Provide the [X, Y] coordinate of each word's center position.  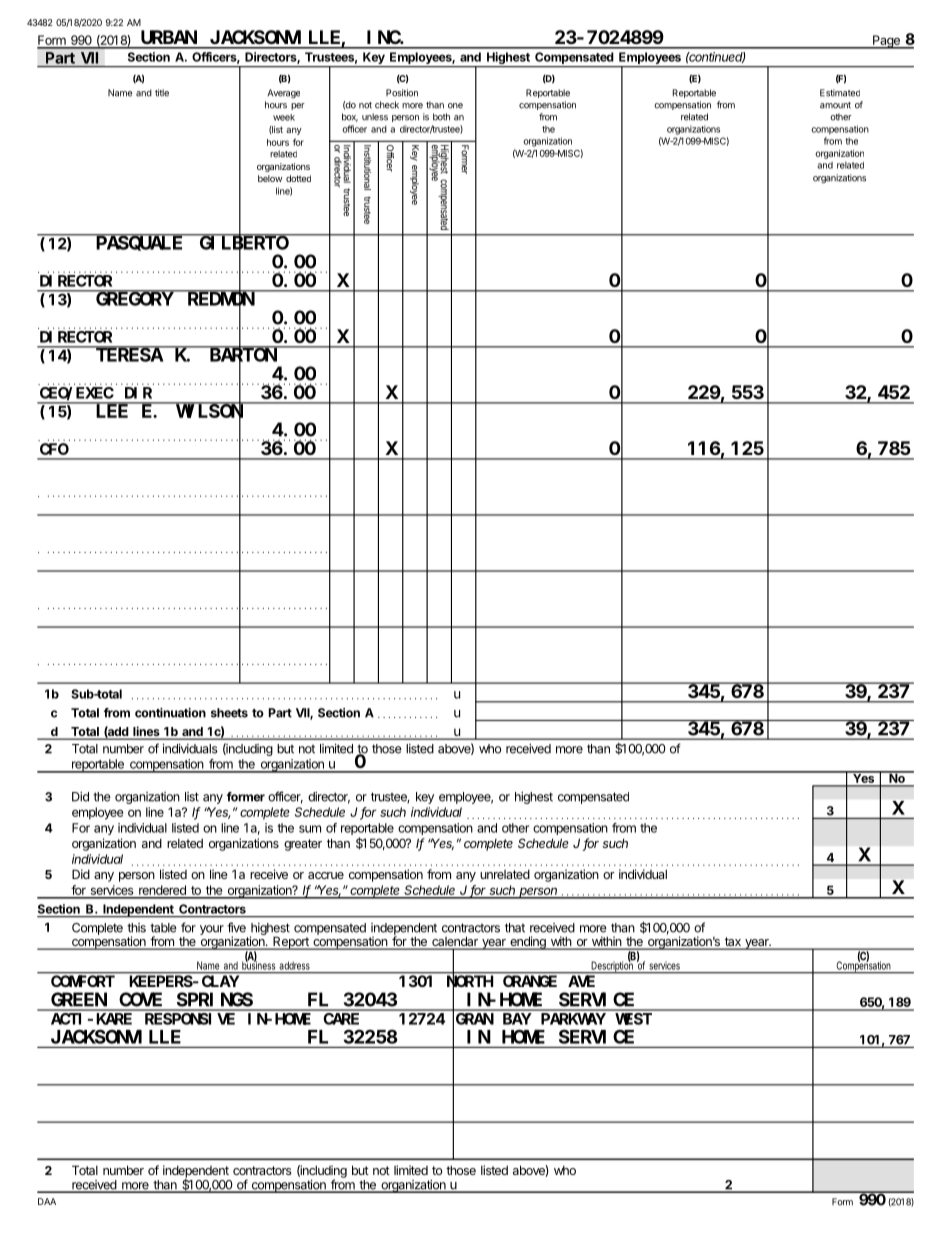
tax [732, 943]
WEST [633, 1019]
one [455, 106]
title [162, 93]
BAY [517, 1019]
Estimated [840, 93]
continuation [170, 713]
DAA [47, 1201]
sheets [229, 713]
